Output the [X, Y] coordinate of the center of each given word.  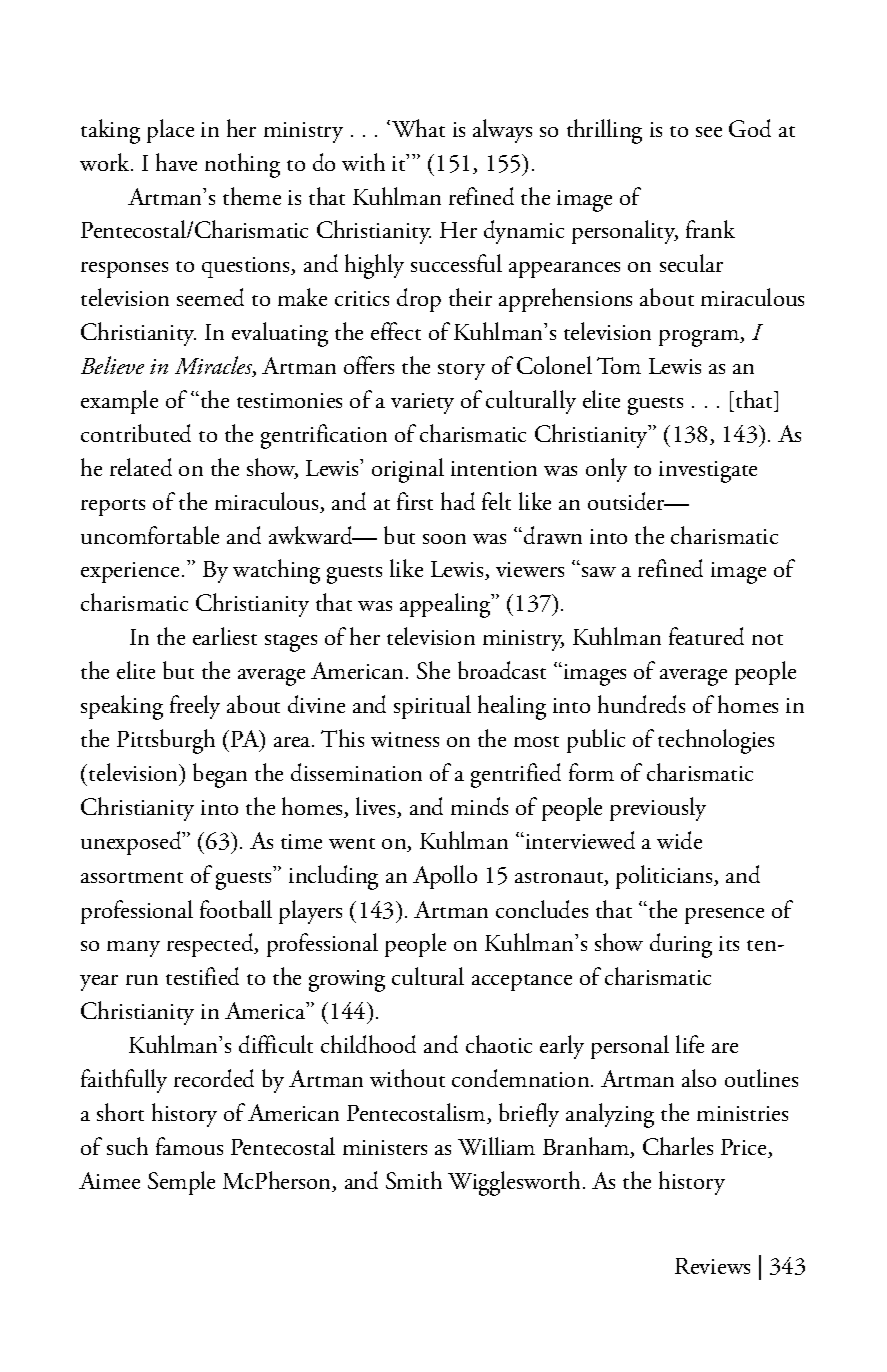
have [176, 162]
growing [347, 981]
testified [202, 976]
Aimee [109, 1180]
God [750, 128]
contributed [136, 433]
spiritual [432, 707]
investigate [708, 472]
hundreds [641, 704]
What [417, 128]
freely [195, 707]
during [681, 945]
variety [422, 403]
